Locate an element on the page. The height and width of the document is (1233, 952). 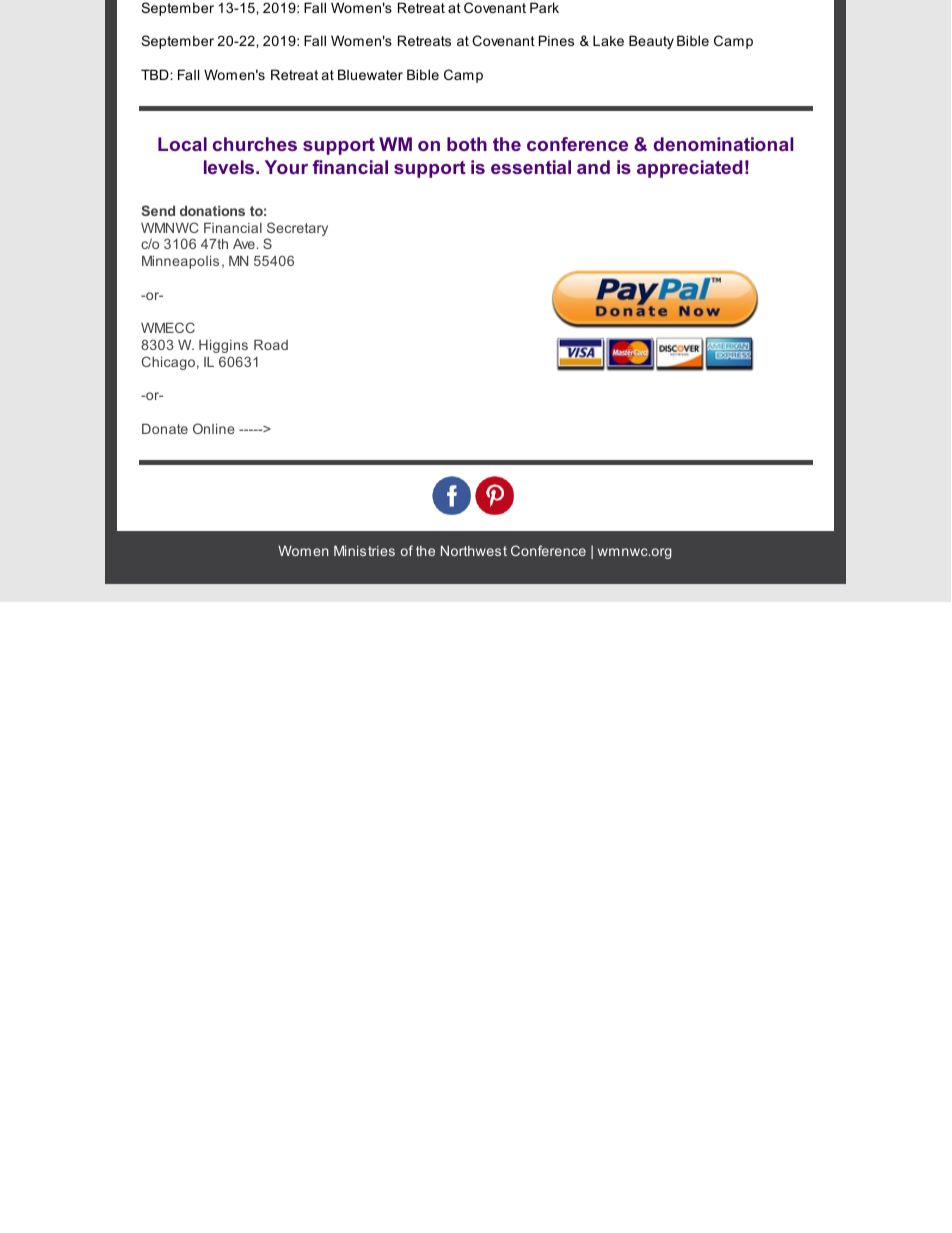
Higgins is located at coordinates (223, 346).
